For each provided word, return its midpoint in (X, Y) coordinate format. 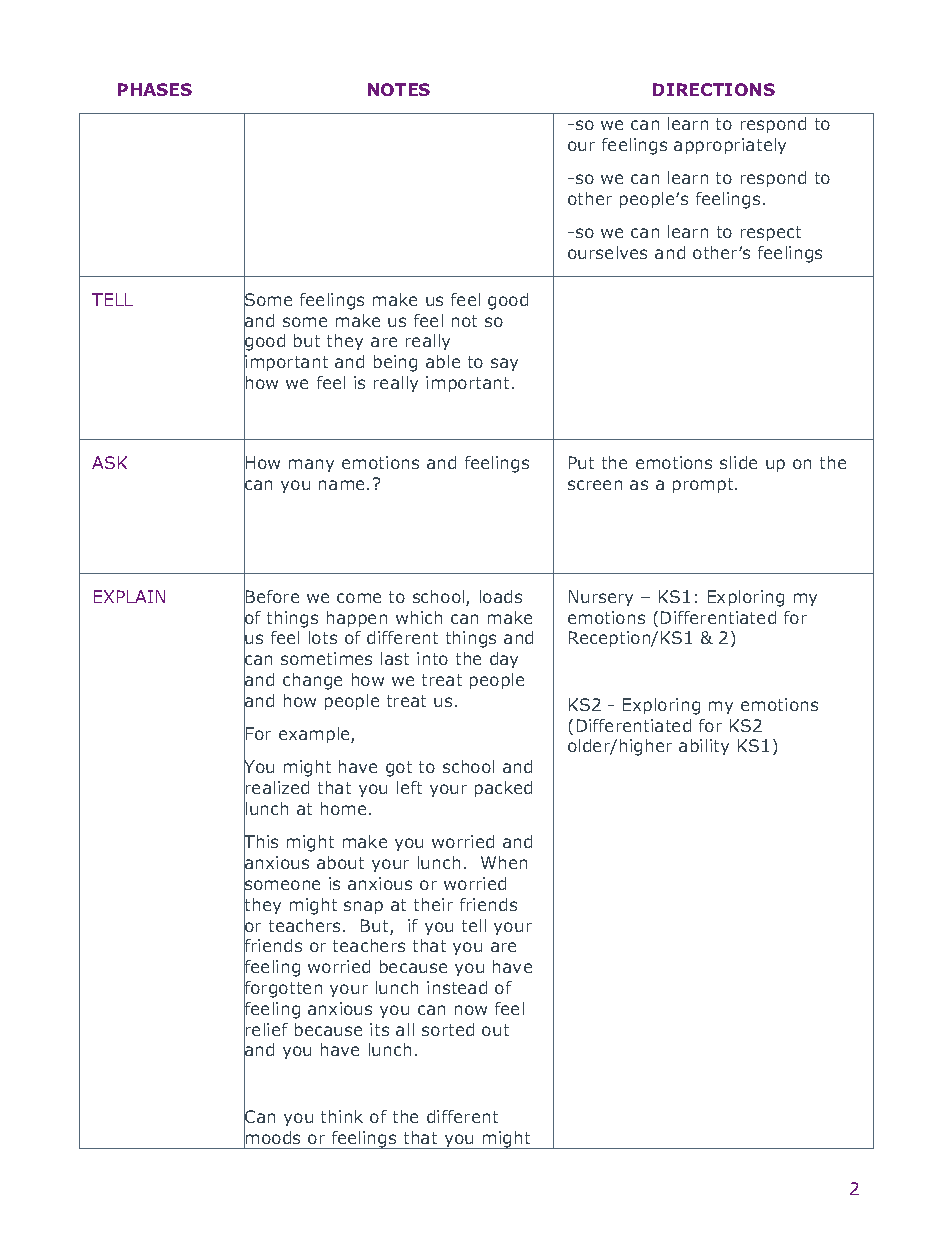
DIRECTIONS (714, 89)
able (443, 361)
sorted (448, 1029)
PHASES (155, 89)
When (504, 862)
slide (738, 462)
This (261, 842)
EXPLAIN (129, 596)
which (419, 617)
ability (704, 747)
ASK (109, 462)
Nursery (601, 598)
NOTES (399, 89)
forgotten (283, 989)
